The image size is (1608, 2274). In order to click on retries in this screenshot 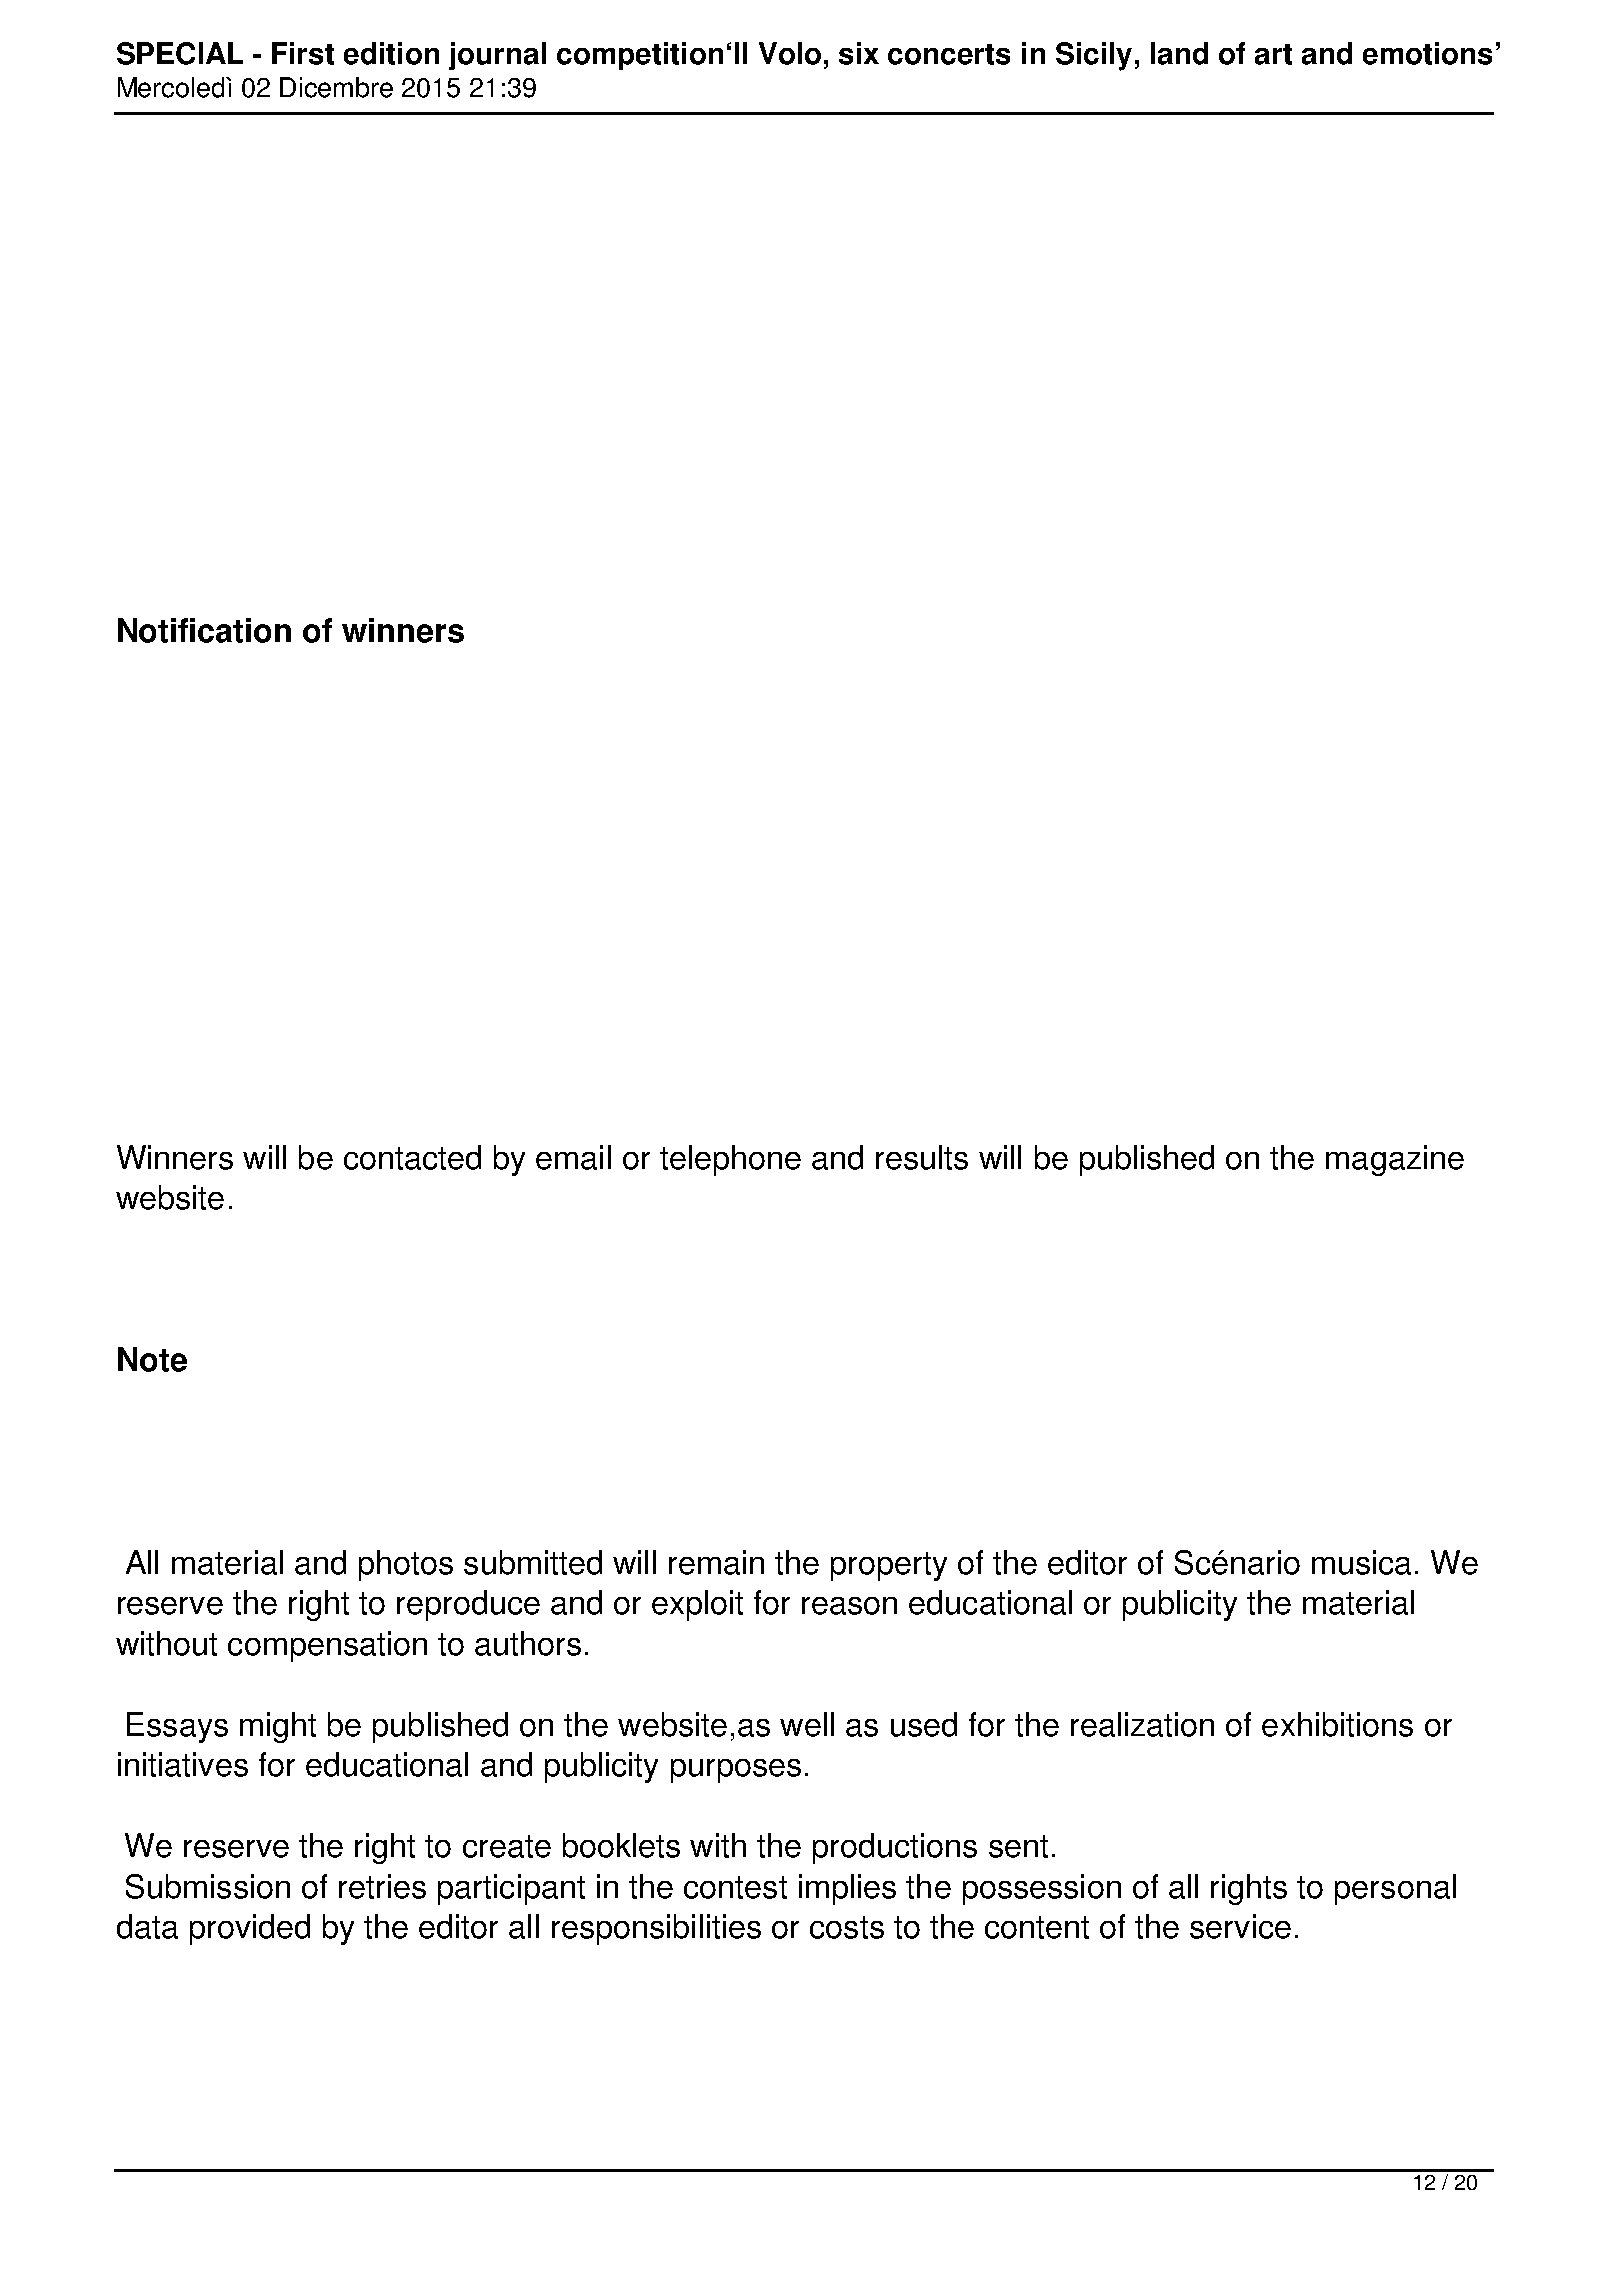, I will do `click(382, 1886)`.
